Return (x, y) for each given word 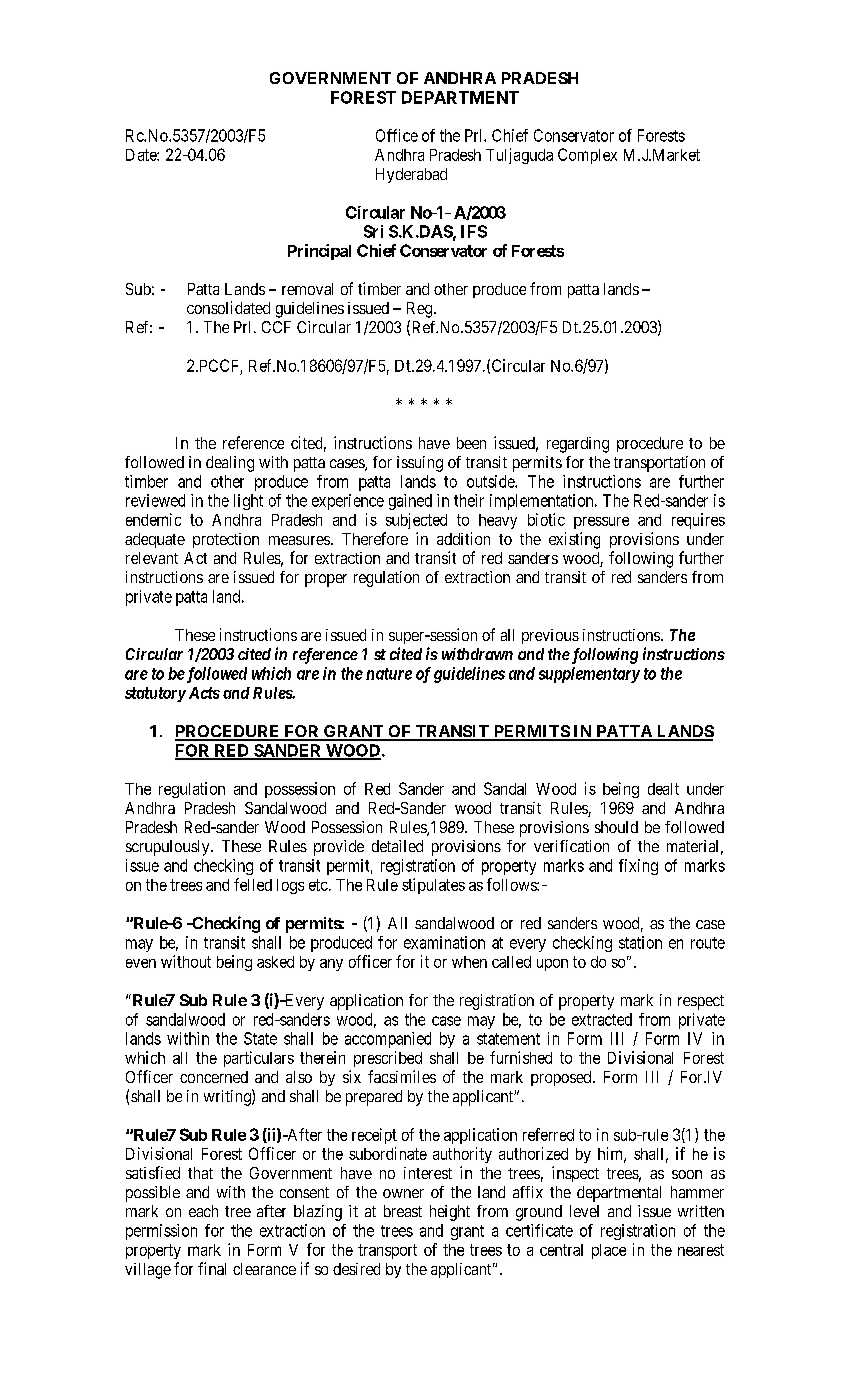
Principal (319, 252)
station (640, 942)
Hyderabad (411, 175)
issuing (420, 464)
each (203, 1211)
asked (275, 962)
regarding (578, 445)
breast (403, 1211)
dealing (230, 464)
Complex (587, 156)
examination (444, 942)
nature (389, 674)
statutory (155, 694)
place (609, 1251)
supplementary (589, 675)
